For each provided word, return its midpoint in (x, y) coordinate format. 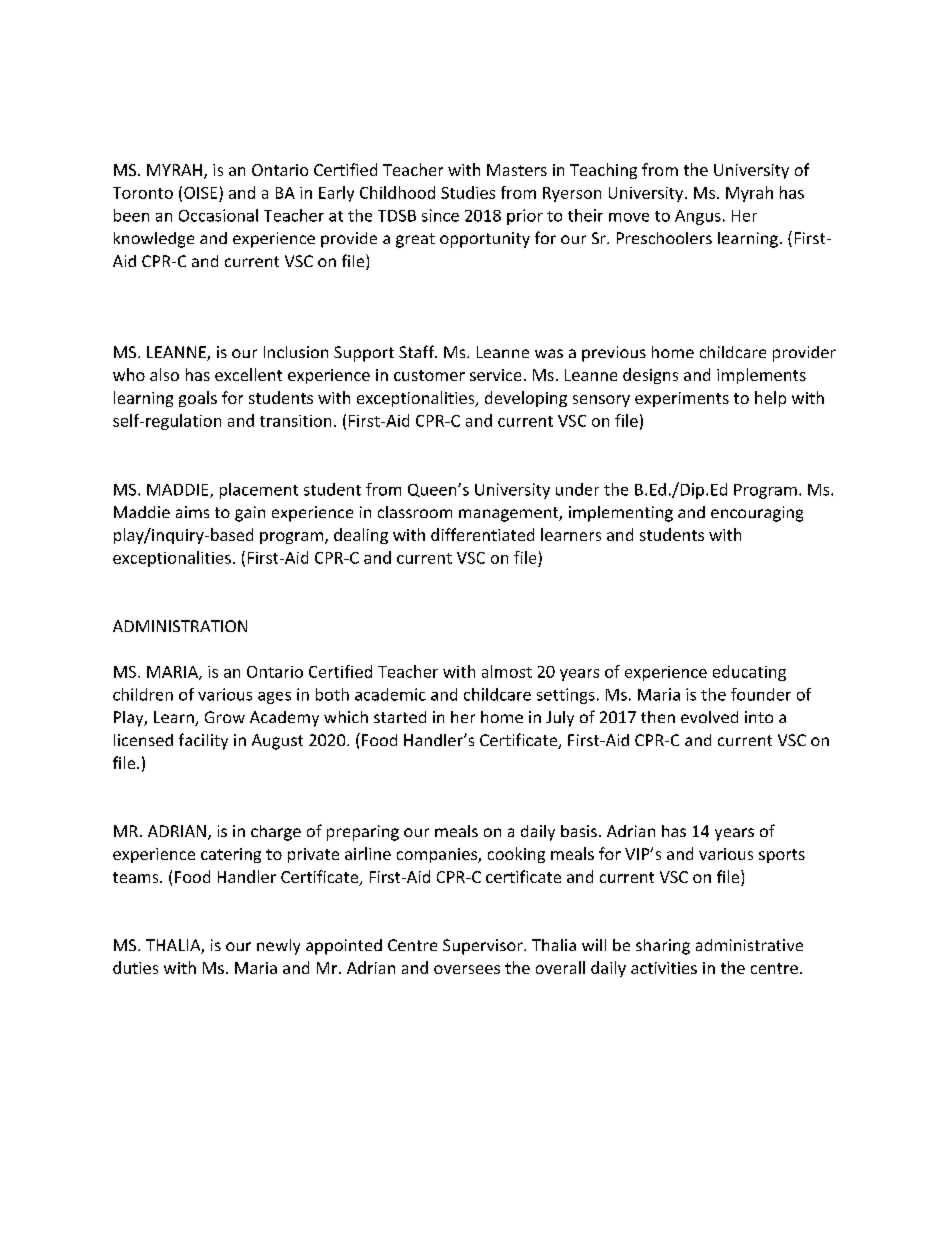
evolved (709, 717)
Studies (468, 192)
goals (198, 399)
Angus (698, 217)
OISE (200, 193)
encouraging (757, 514)
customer (429, 375)
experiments (682, 399)
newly (278, 947)
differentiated (482, 534)
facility (203, 741)
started (400, 717)
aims (192, 512)
